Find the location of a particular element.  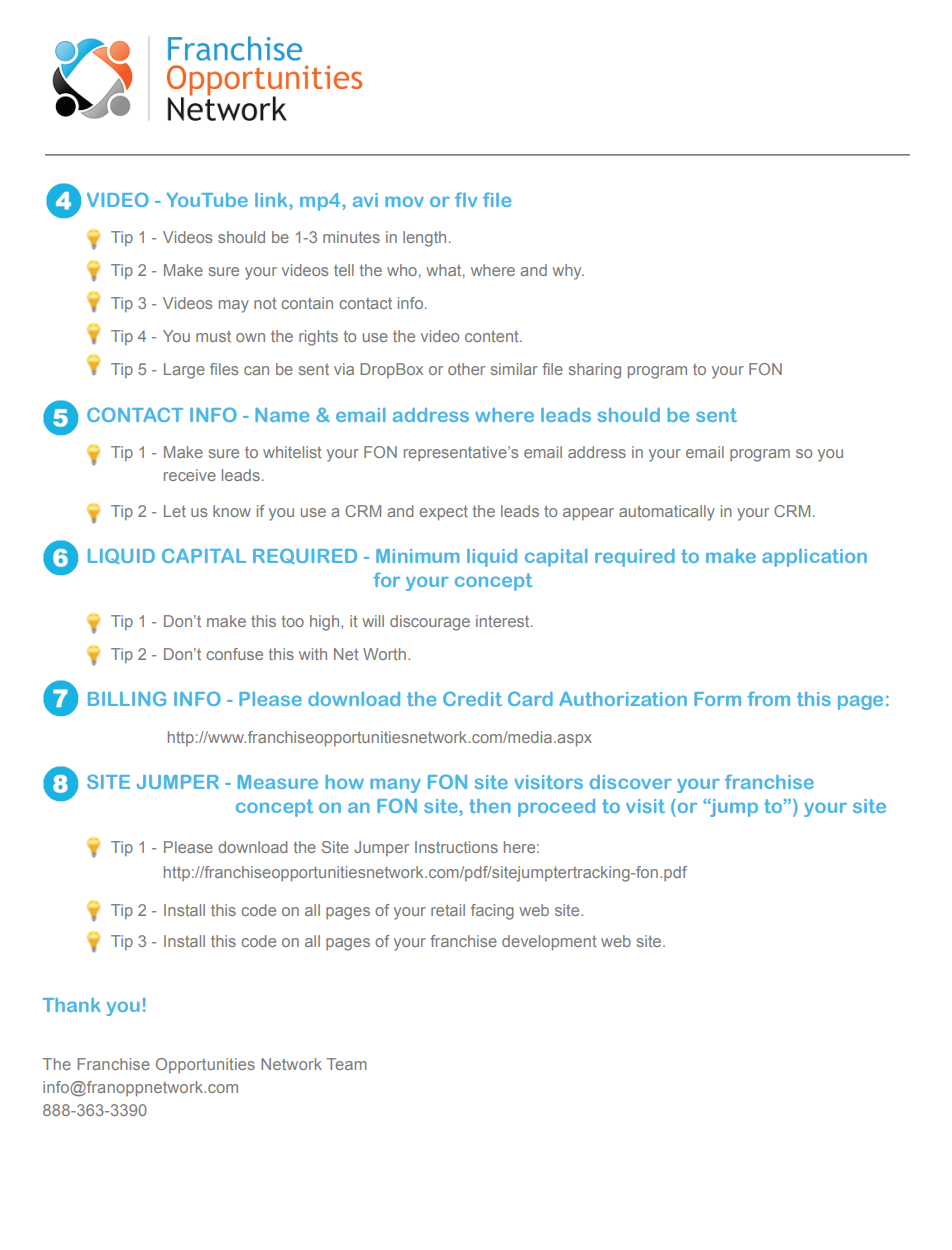

why is located at coordinates (568, 272).
